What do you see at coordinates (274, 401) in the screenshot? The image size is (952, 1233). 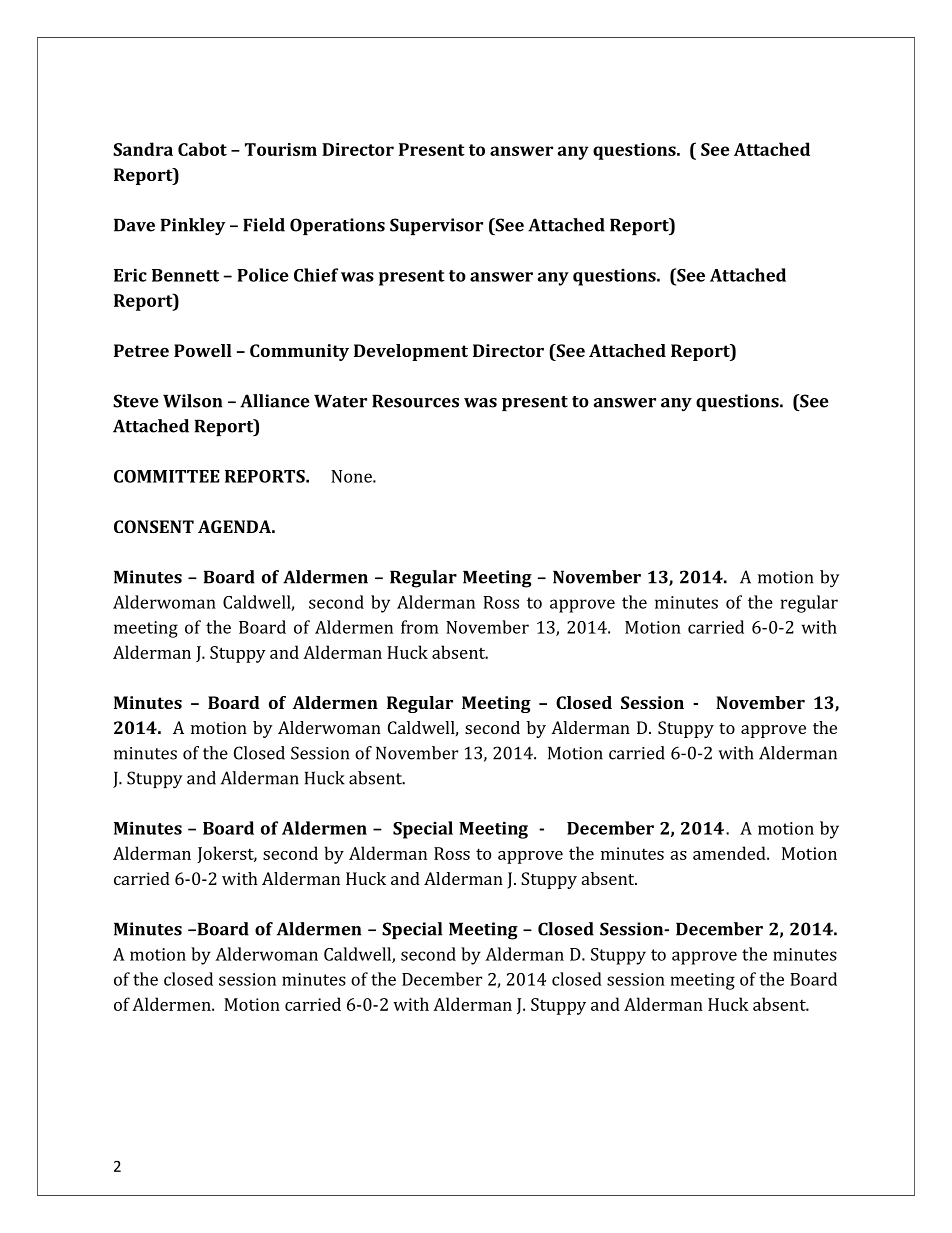 I see `Alliance` at bounding box center [274, 401].
